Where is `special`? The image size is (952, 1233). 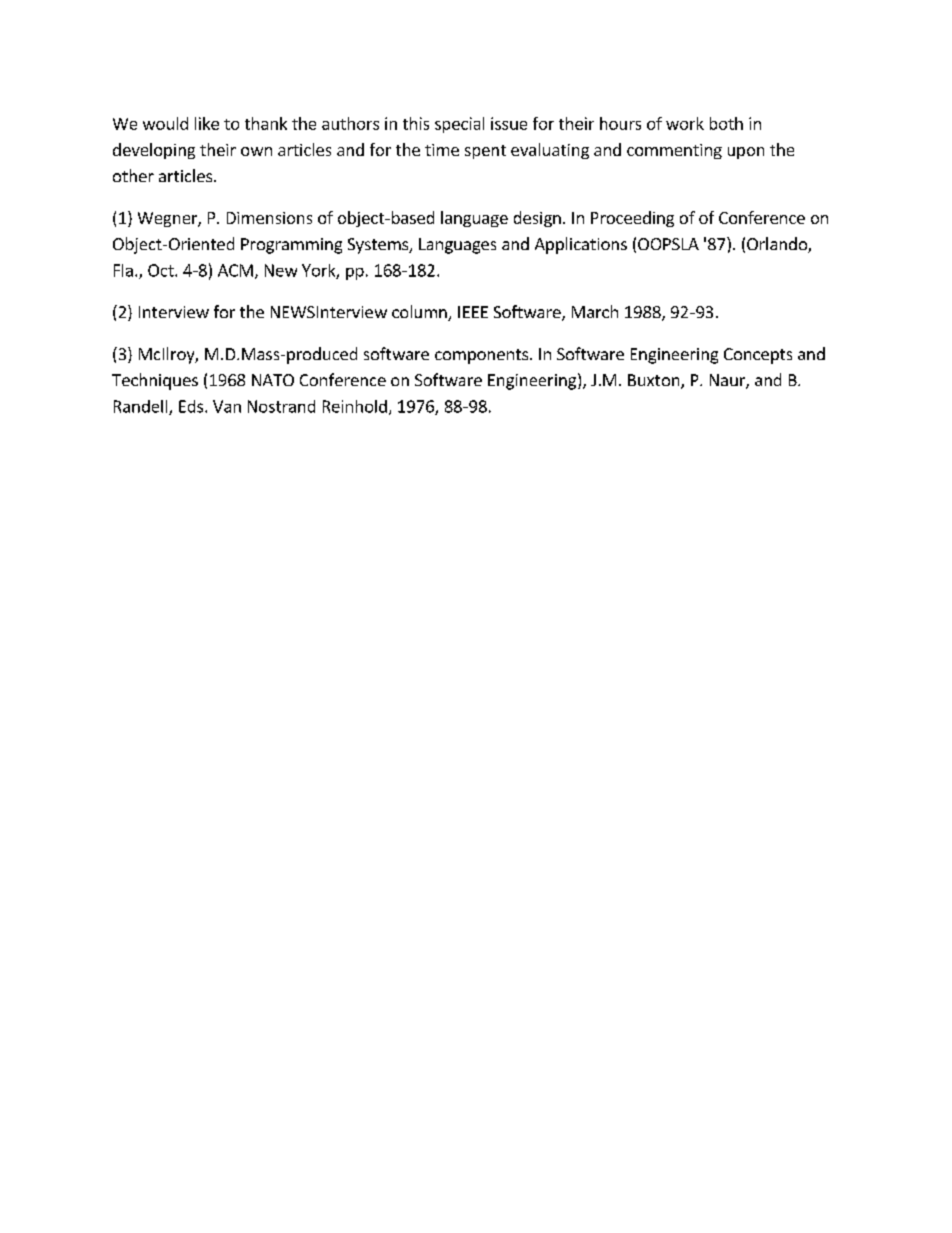 special is located at coordinates (459, 125).
